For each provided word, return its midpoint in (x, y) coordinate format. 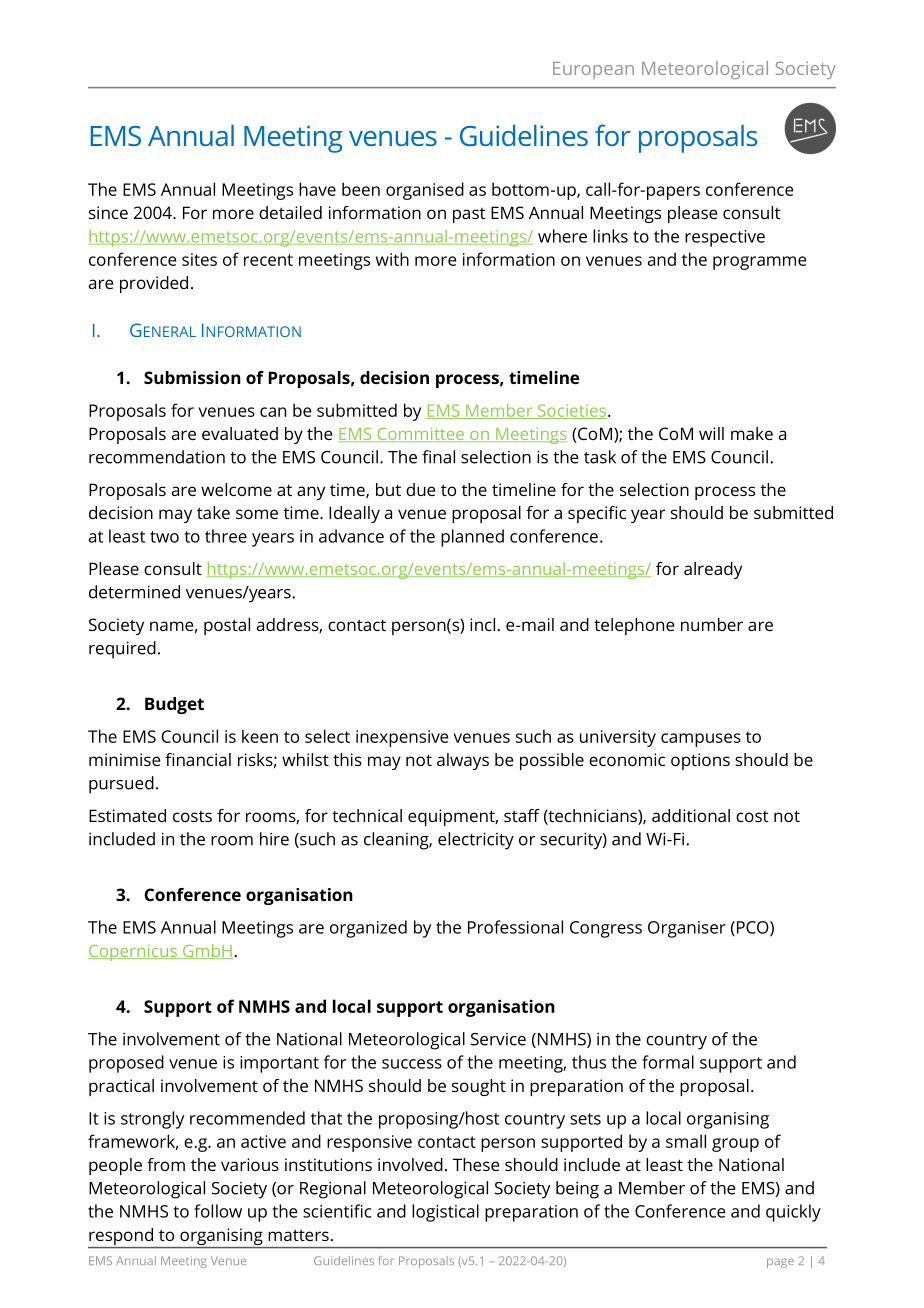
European (593, 70)
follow (218, 1211)
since (108, 212)
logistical (445, 1213)
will (711, 433)
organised (425, 191)
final (438, 457)
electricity (476, 841)
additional (691, 815)
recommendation (157, 457)
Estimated (127, 815)
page (780, 1263)
